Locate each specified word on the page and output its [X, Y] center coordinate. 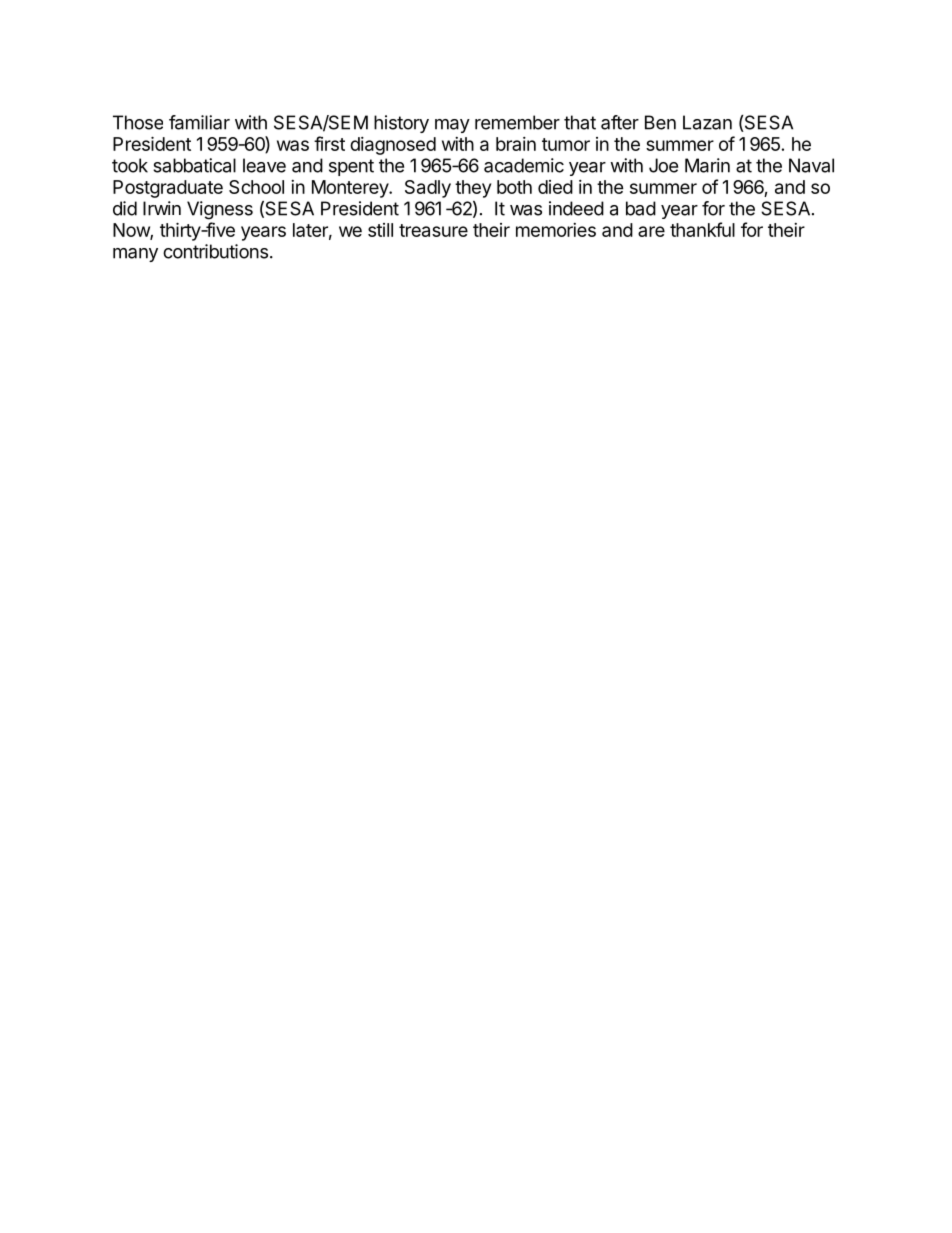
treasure [433, 230]
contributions [215, 251]
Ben [660, 122]
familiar [199, 122]
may [452, 126]
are [651, 231]
